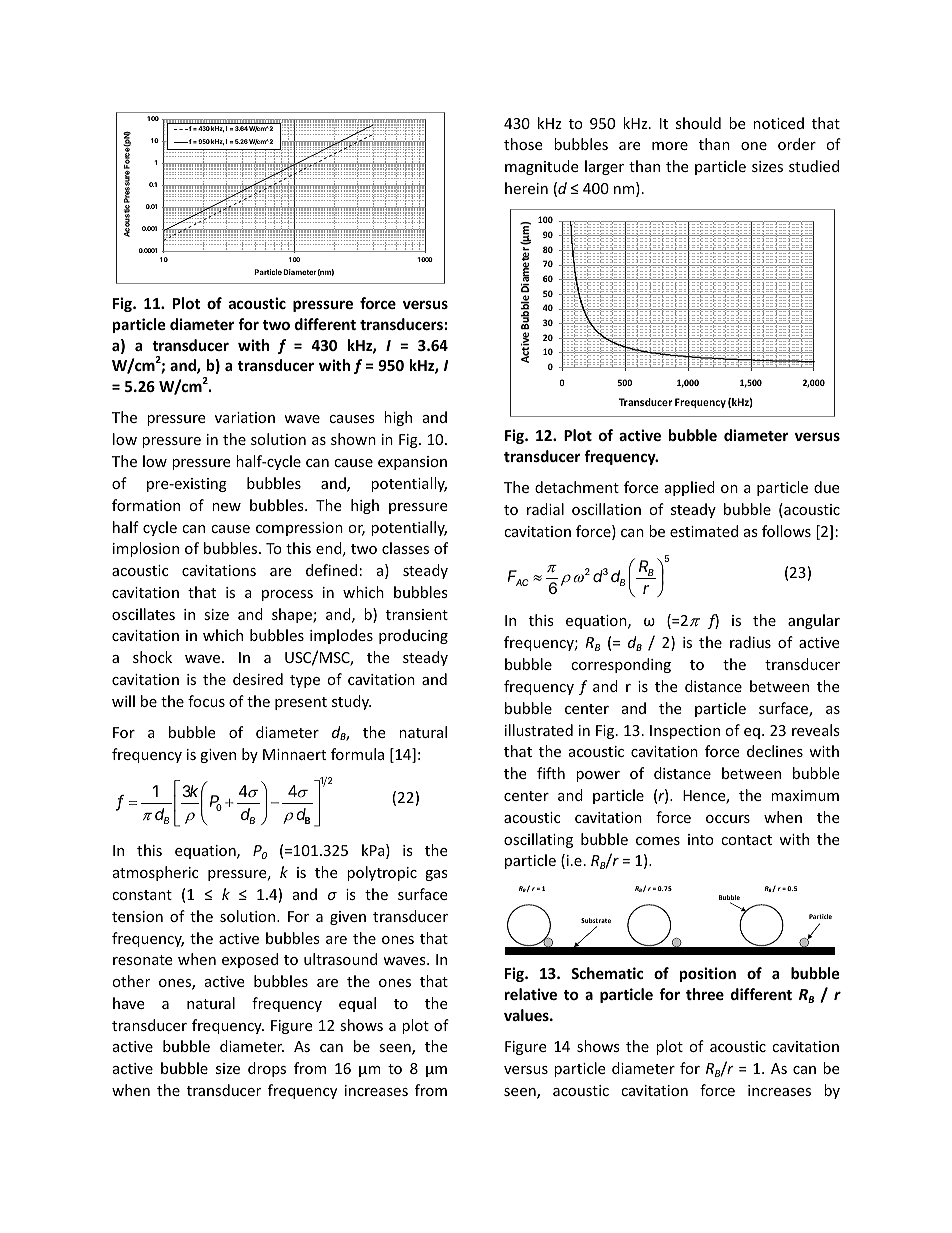 This document has height=1233, width=952. Describe the element at coordinates (267, 1069) in the document. I see `drops` at that location.
